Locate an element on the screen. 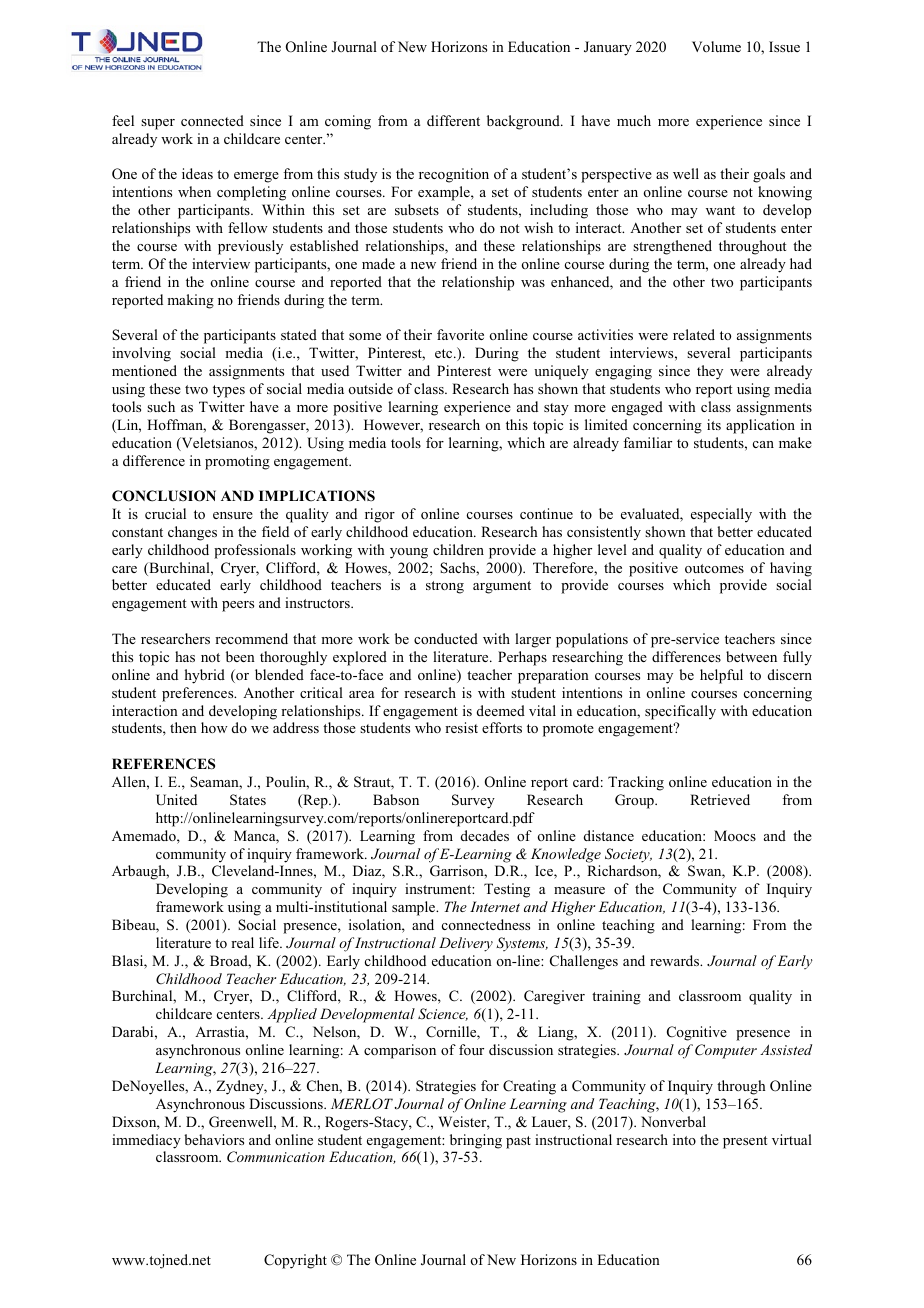 This screenshot has height=1308, width=924. types is located at coordinates (229, 391).
